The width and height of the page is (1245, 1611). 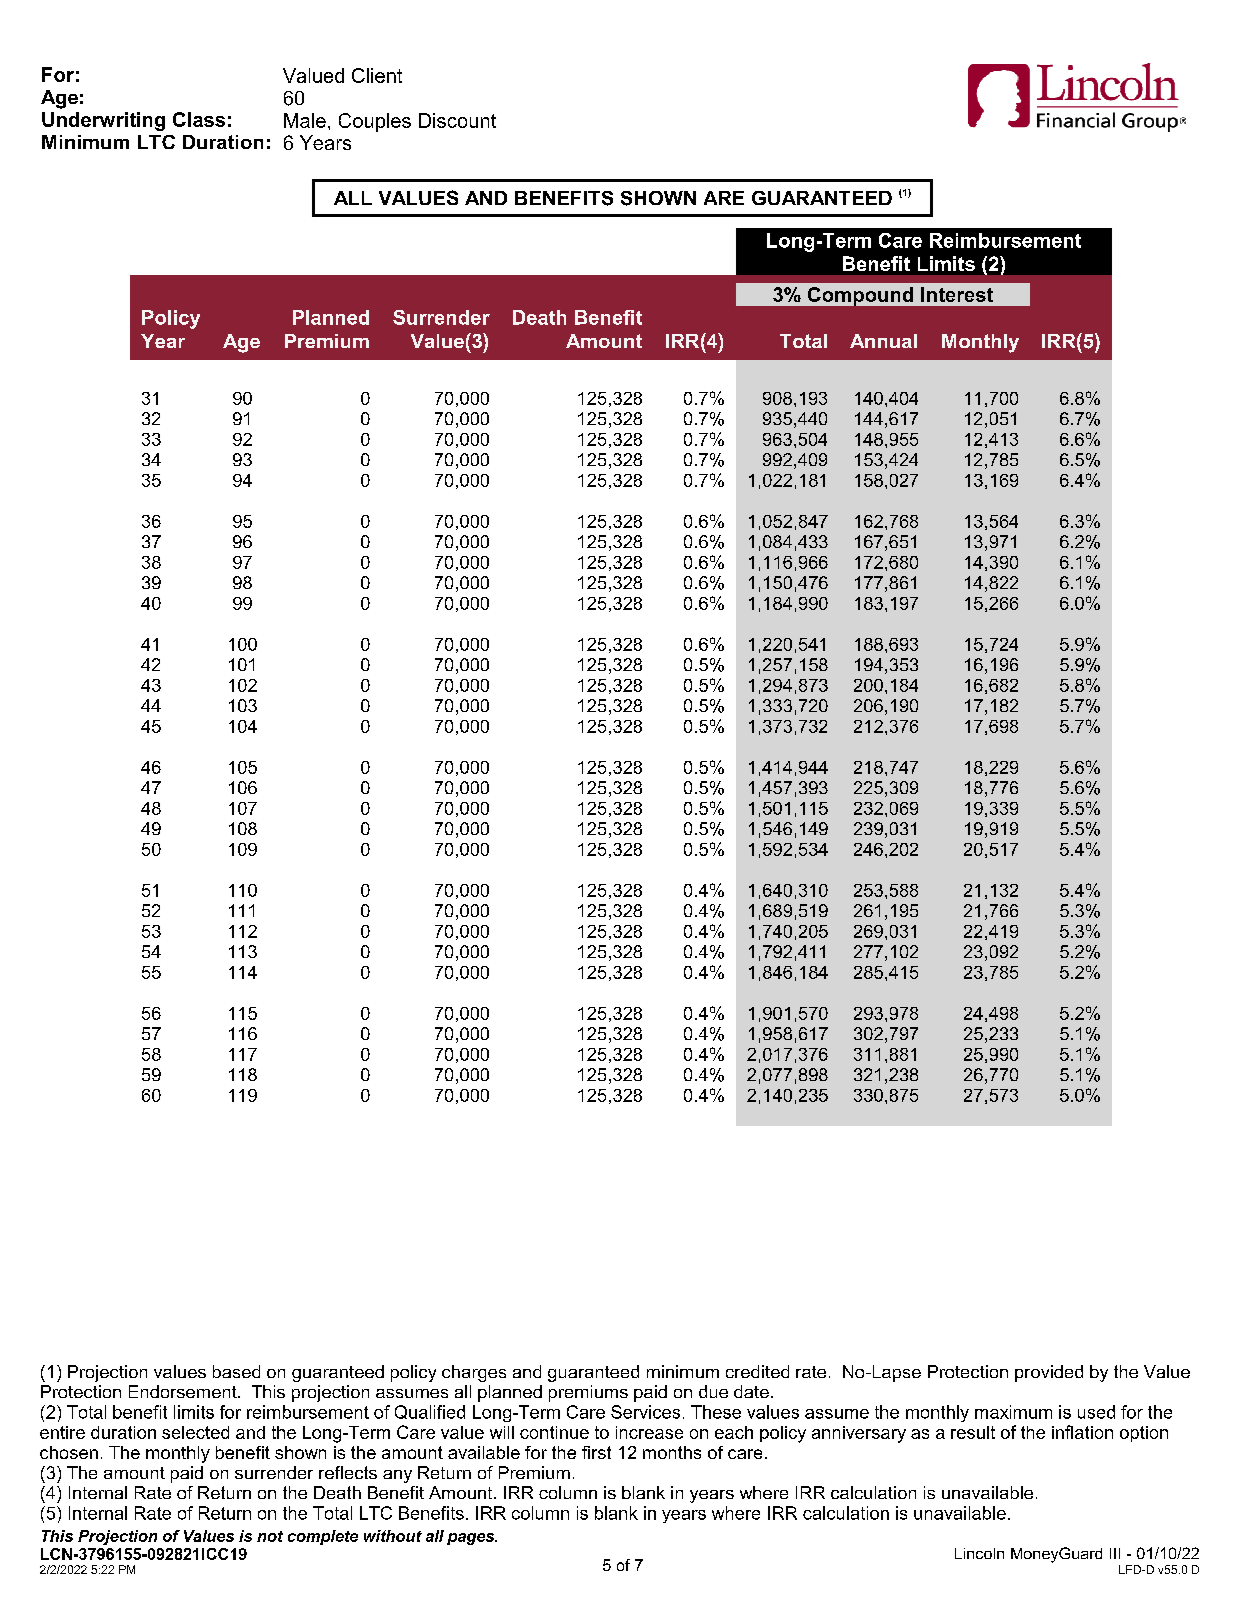 What do you see at coordinates (375, 122) in the page?
I see `Couples` at bounding box center [375, 122].
